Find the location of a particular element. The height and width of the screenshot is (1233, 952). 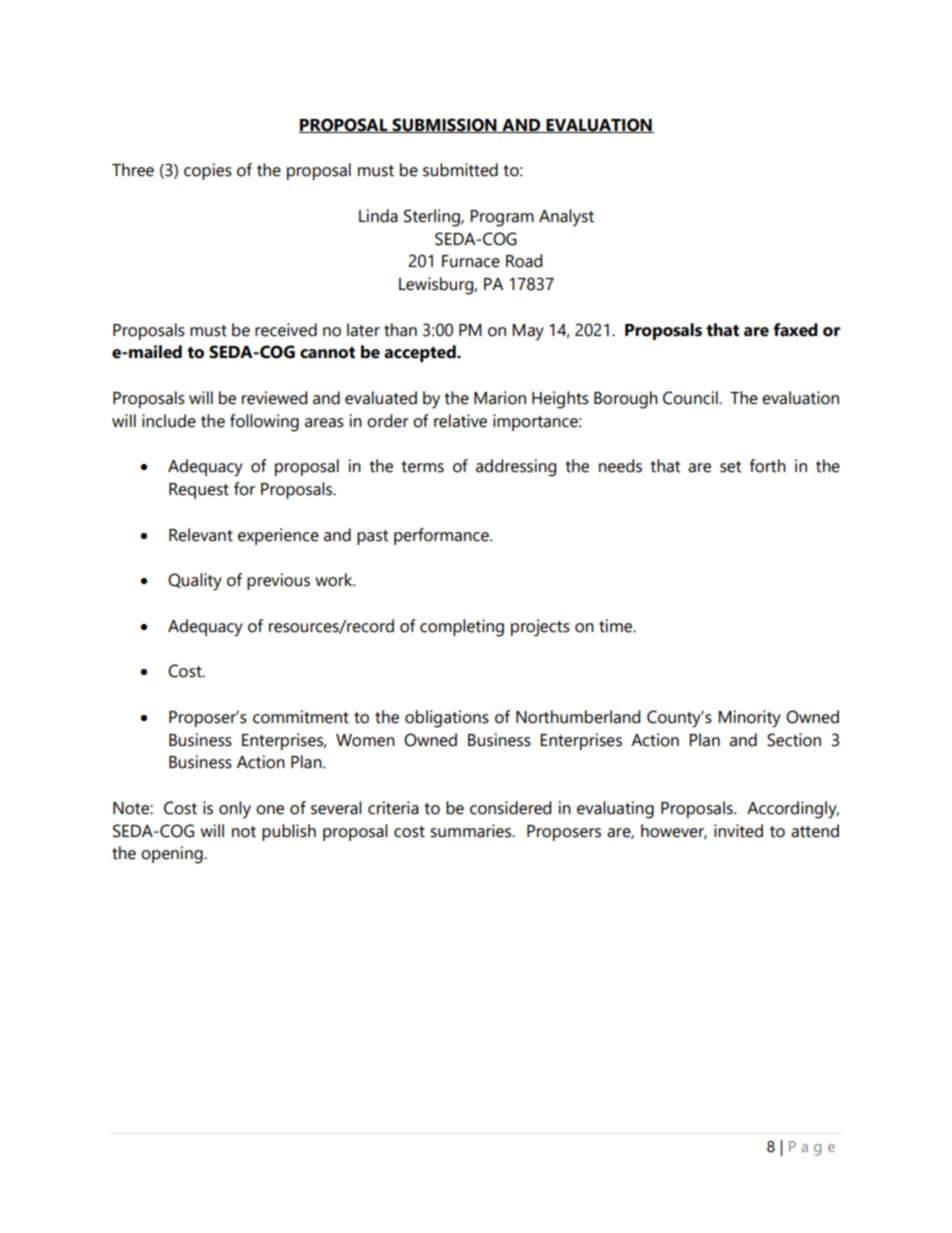

copies is located at coordinates (208, 171).
